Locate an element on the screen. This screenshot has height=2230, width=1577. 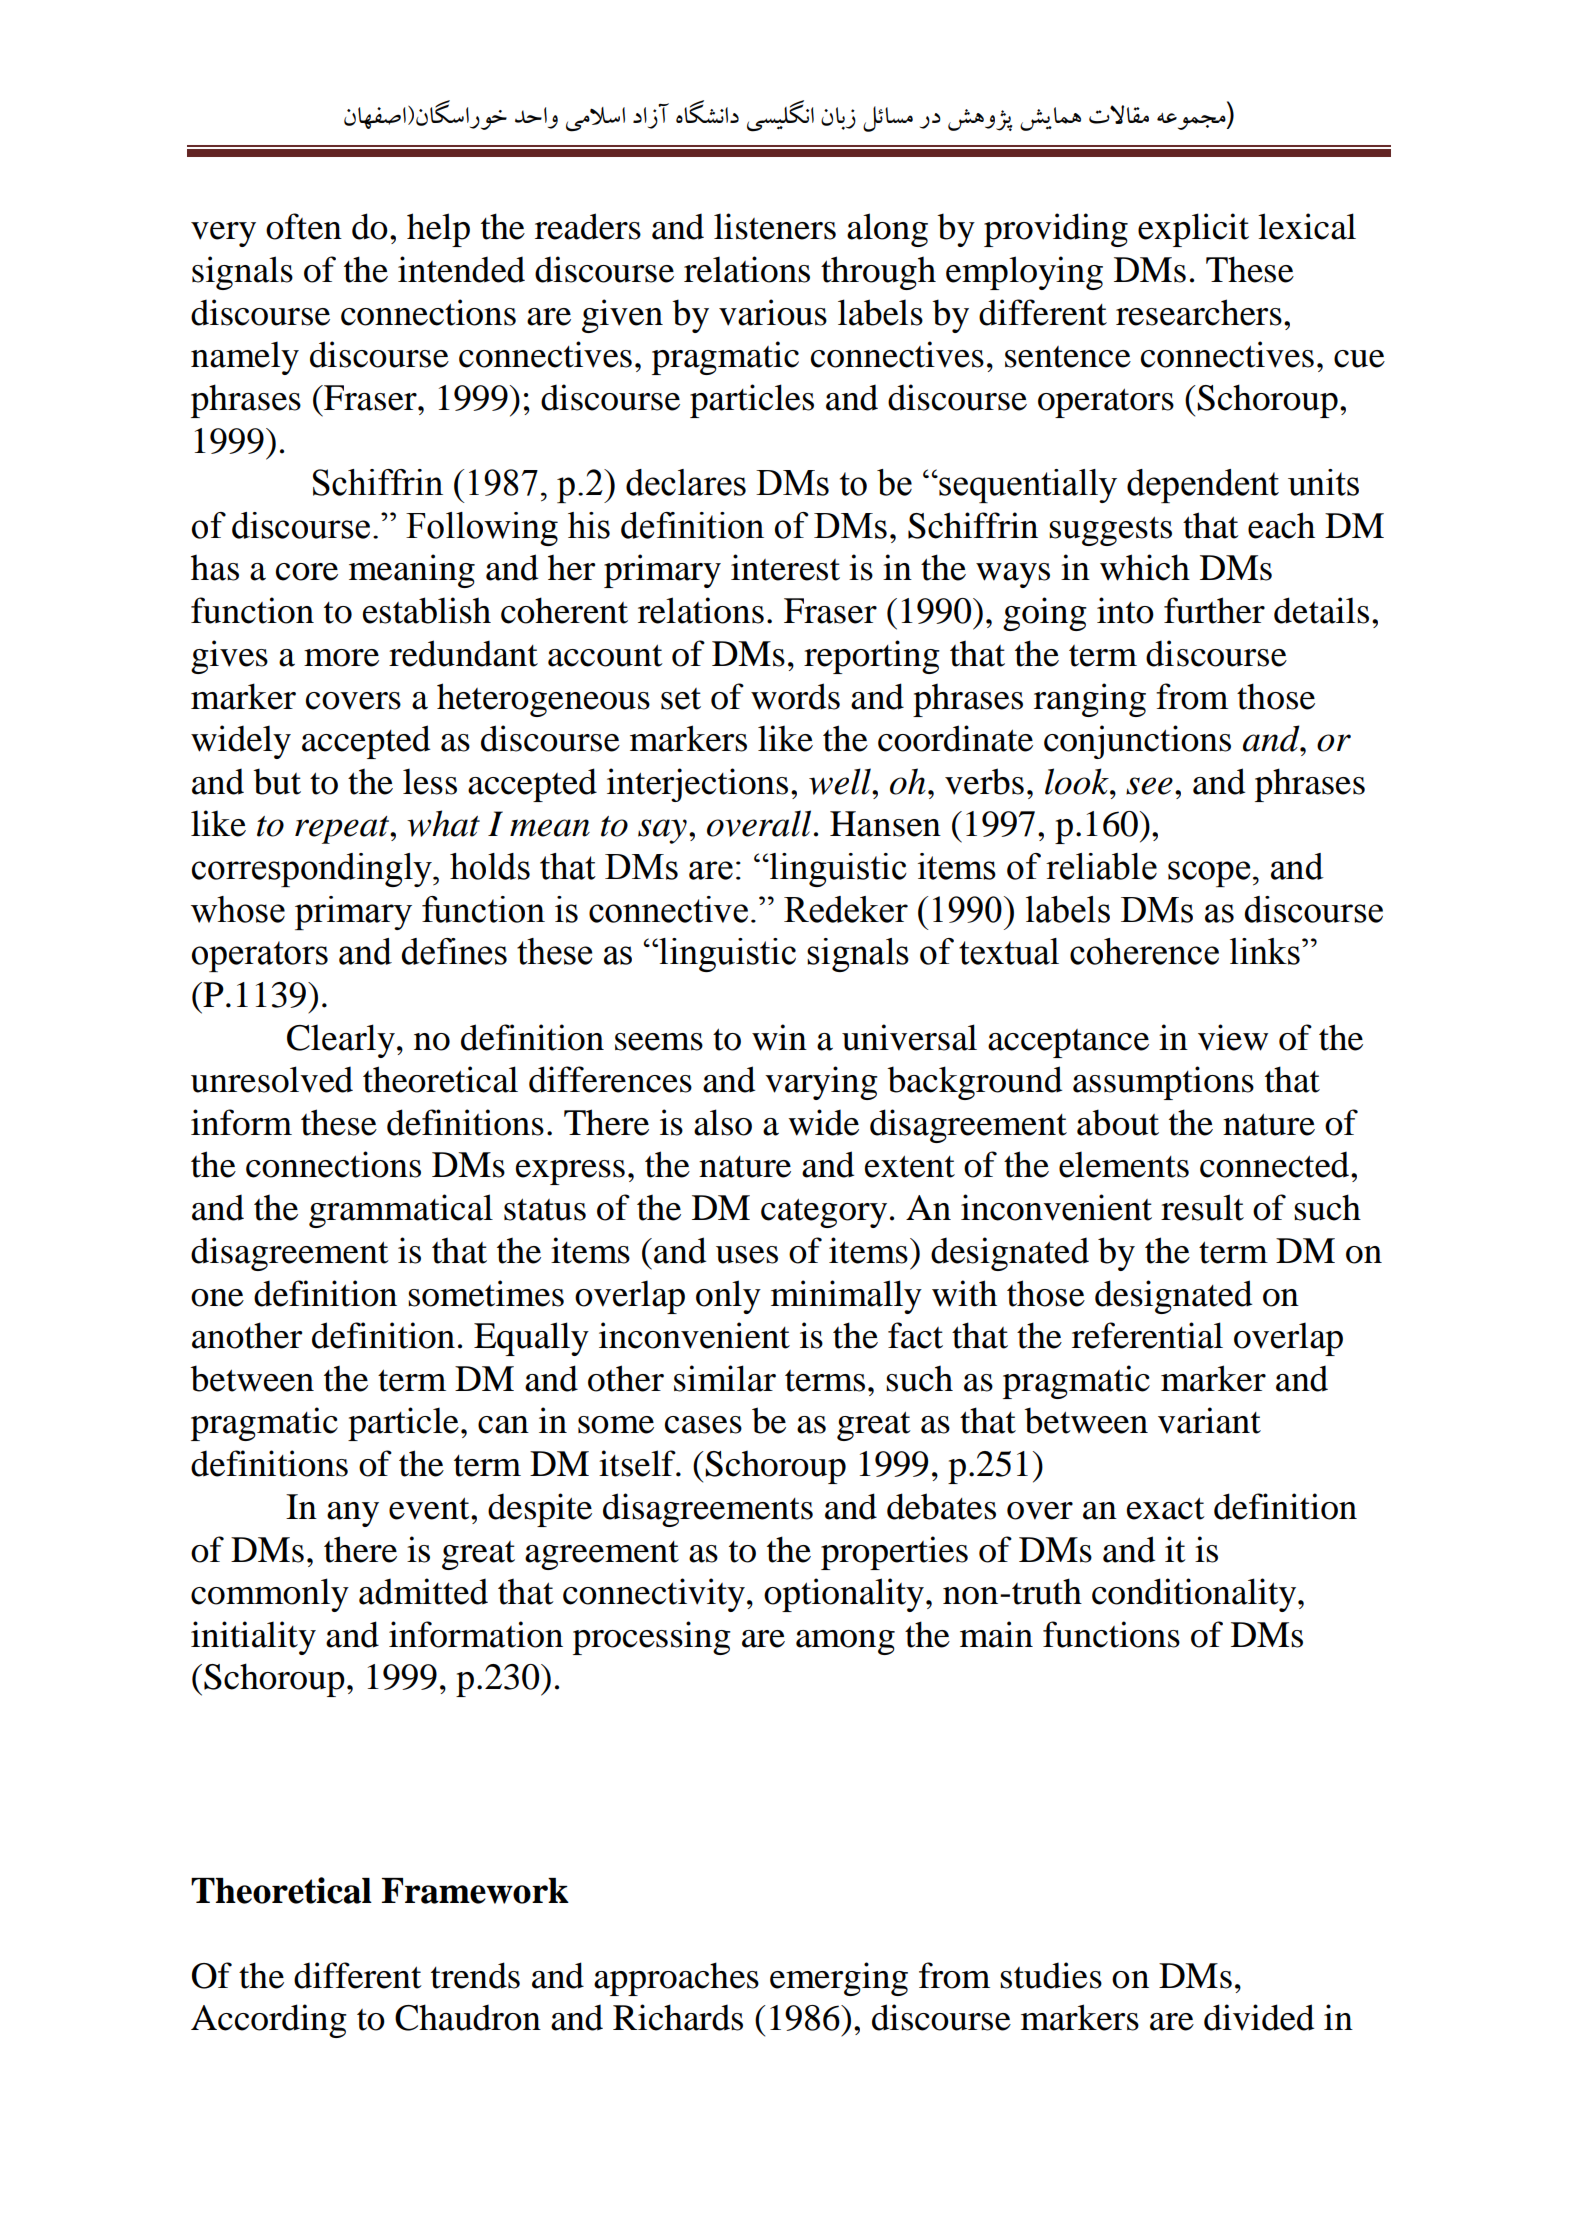
unresolved is located at coordinates (272, 1079).
